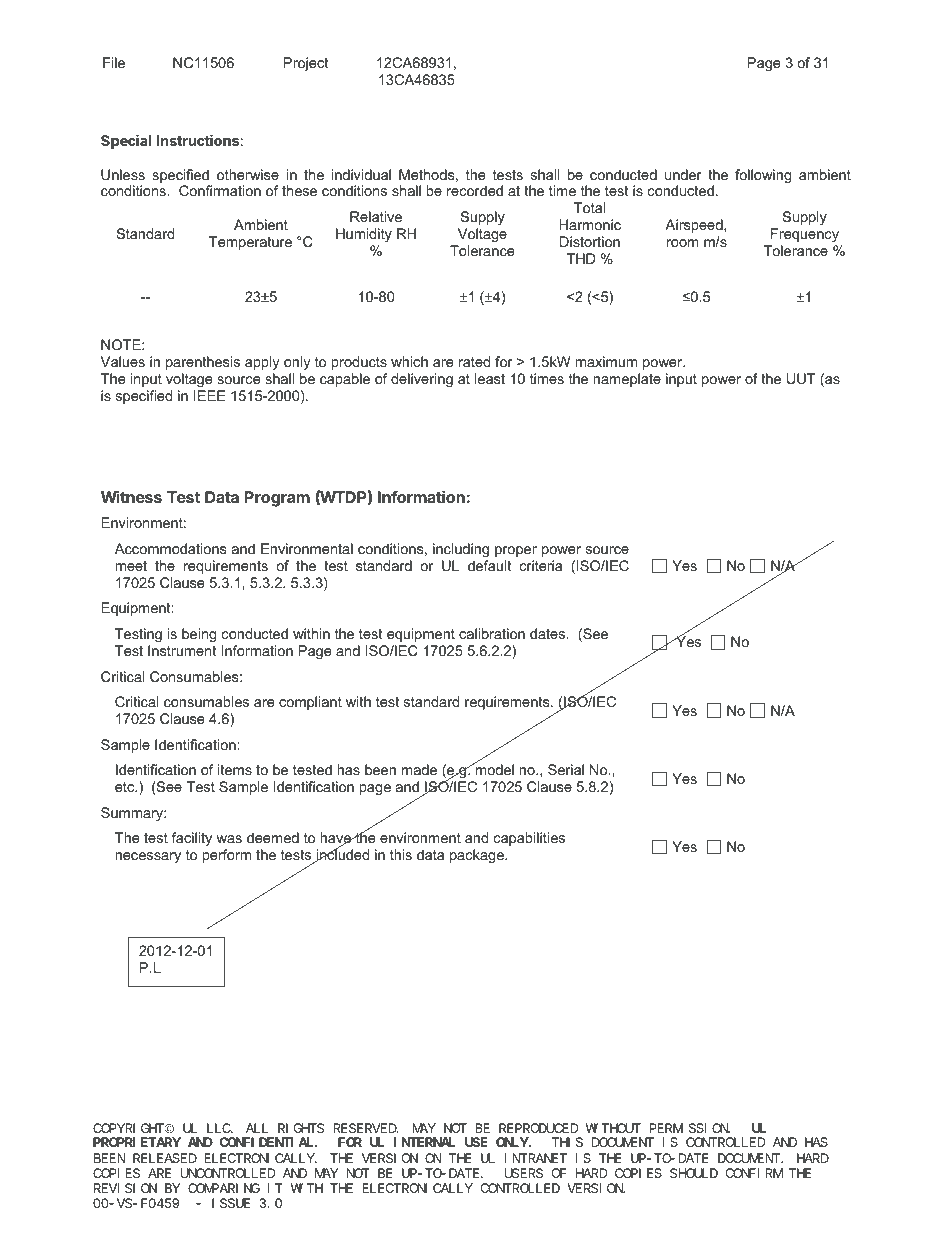 Image resolution: width=952 pixels, height=1233 pixels. What do you see at coordinates (475, 190) in the page?
I see `recorded` at bounding box center [475, 190].
